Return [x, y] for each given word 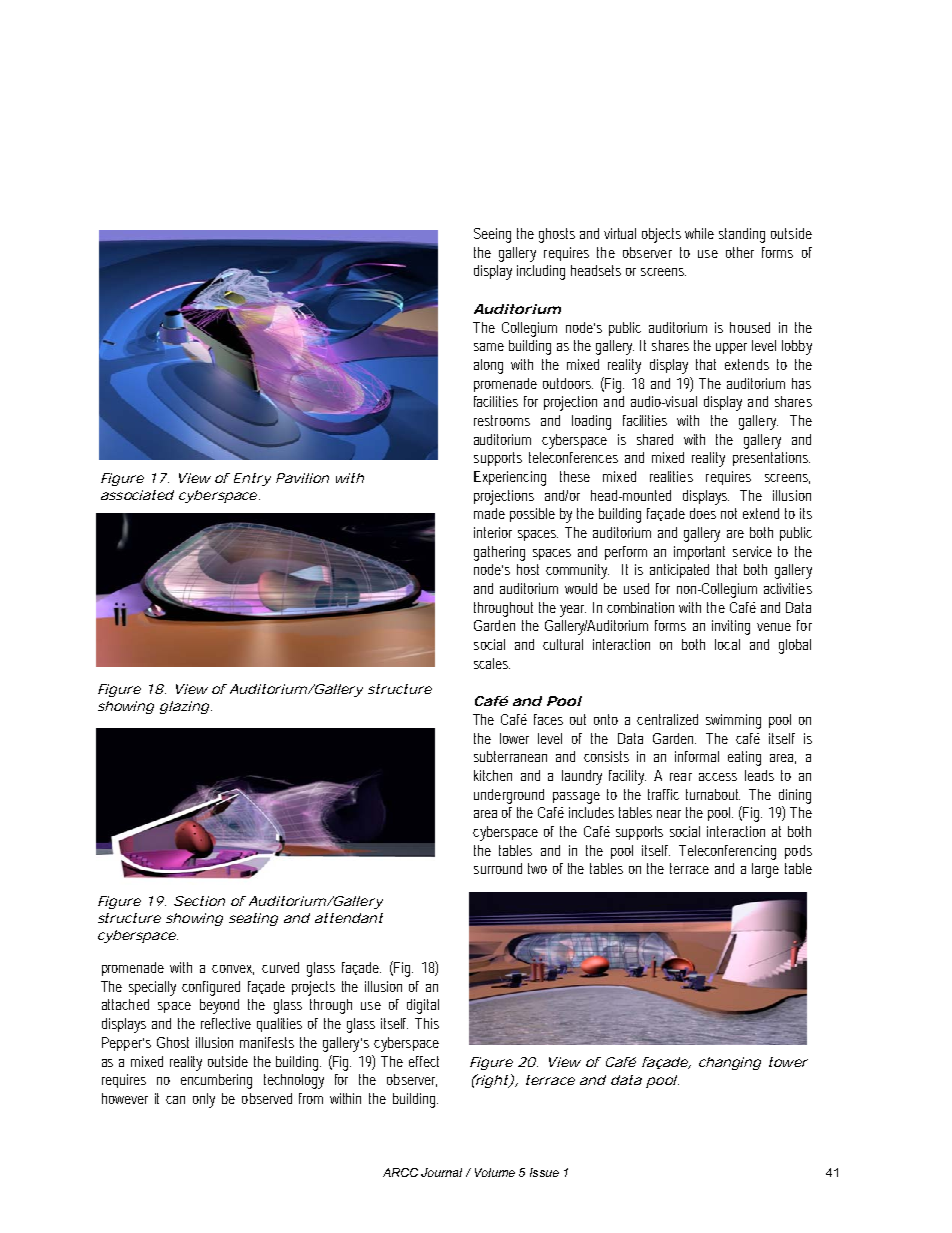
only [204, 1100]
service [752, 551]
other [740, 252]
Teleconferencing [727, 852]
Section [199, 901]
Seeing [492, 235]
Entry [252, 479]
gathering [499, 553]
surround [498, 868]
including [541, 272]
